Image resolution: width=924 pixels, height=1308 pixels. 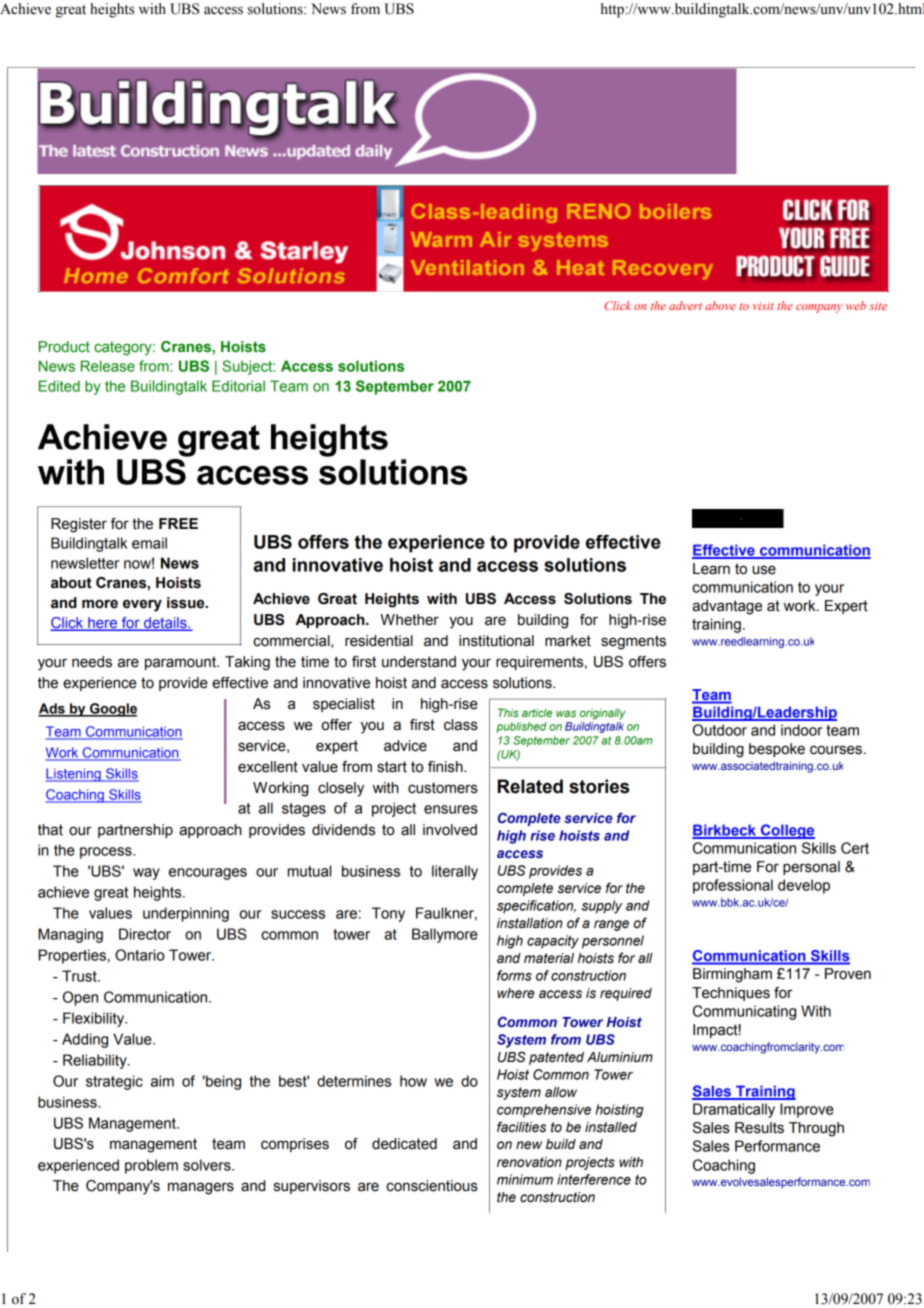 What do you see at coordinates (759, 1128) in the screenshot?
I see `Results` at bounding box center [759, 1128].
